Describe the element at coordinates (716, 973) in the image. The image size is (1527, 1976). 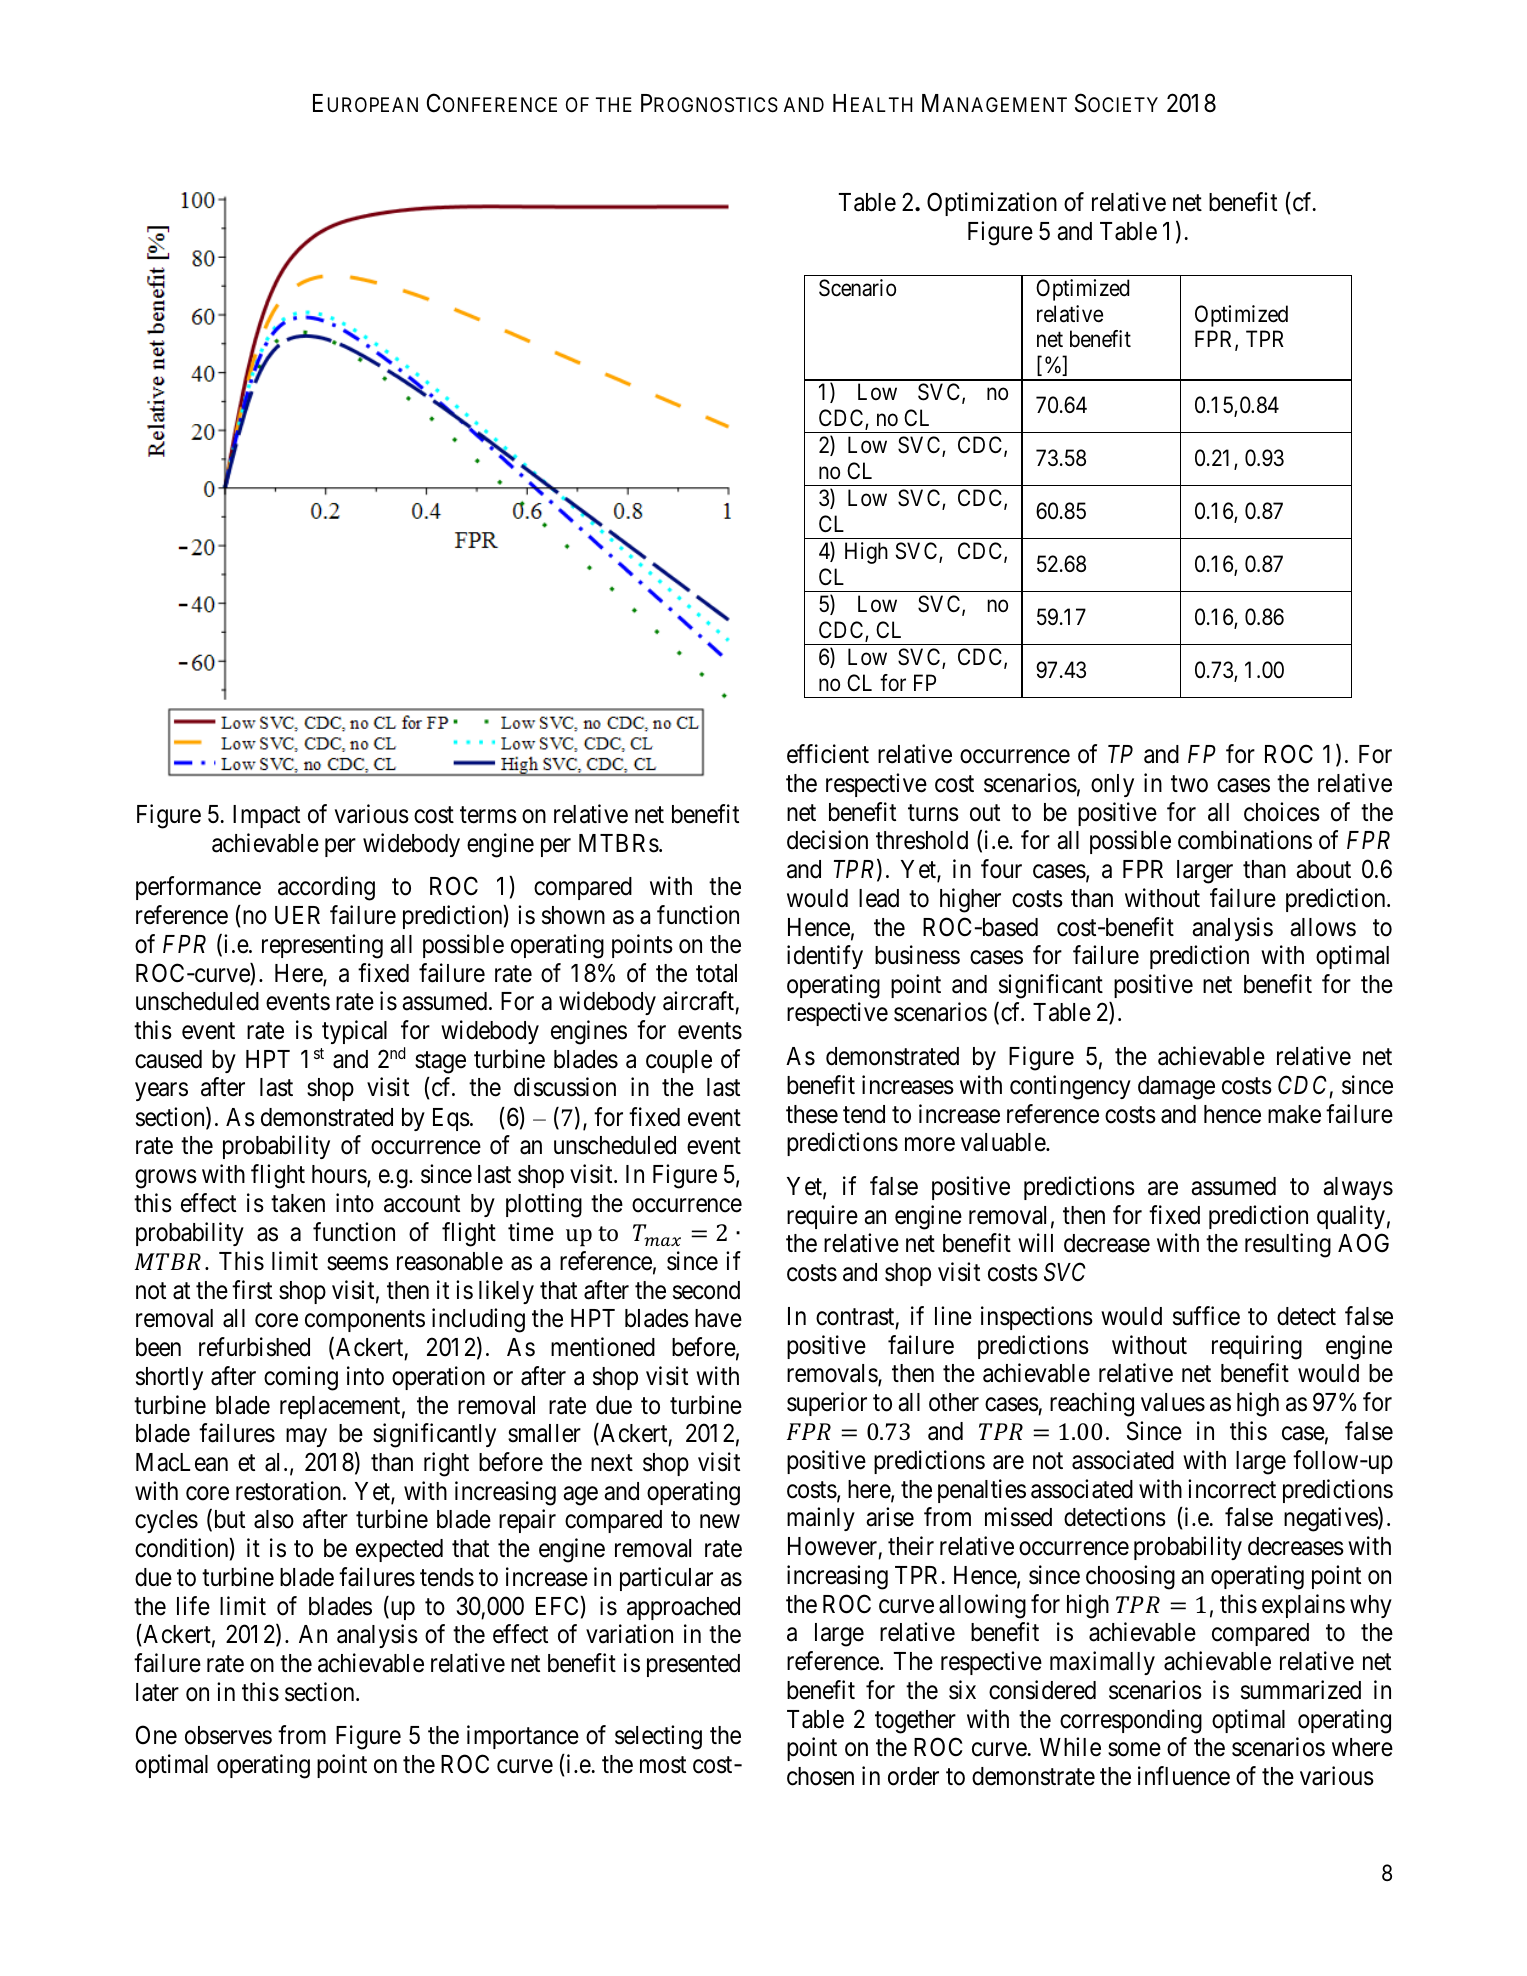
I see `total` at that location.
